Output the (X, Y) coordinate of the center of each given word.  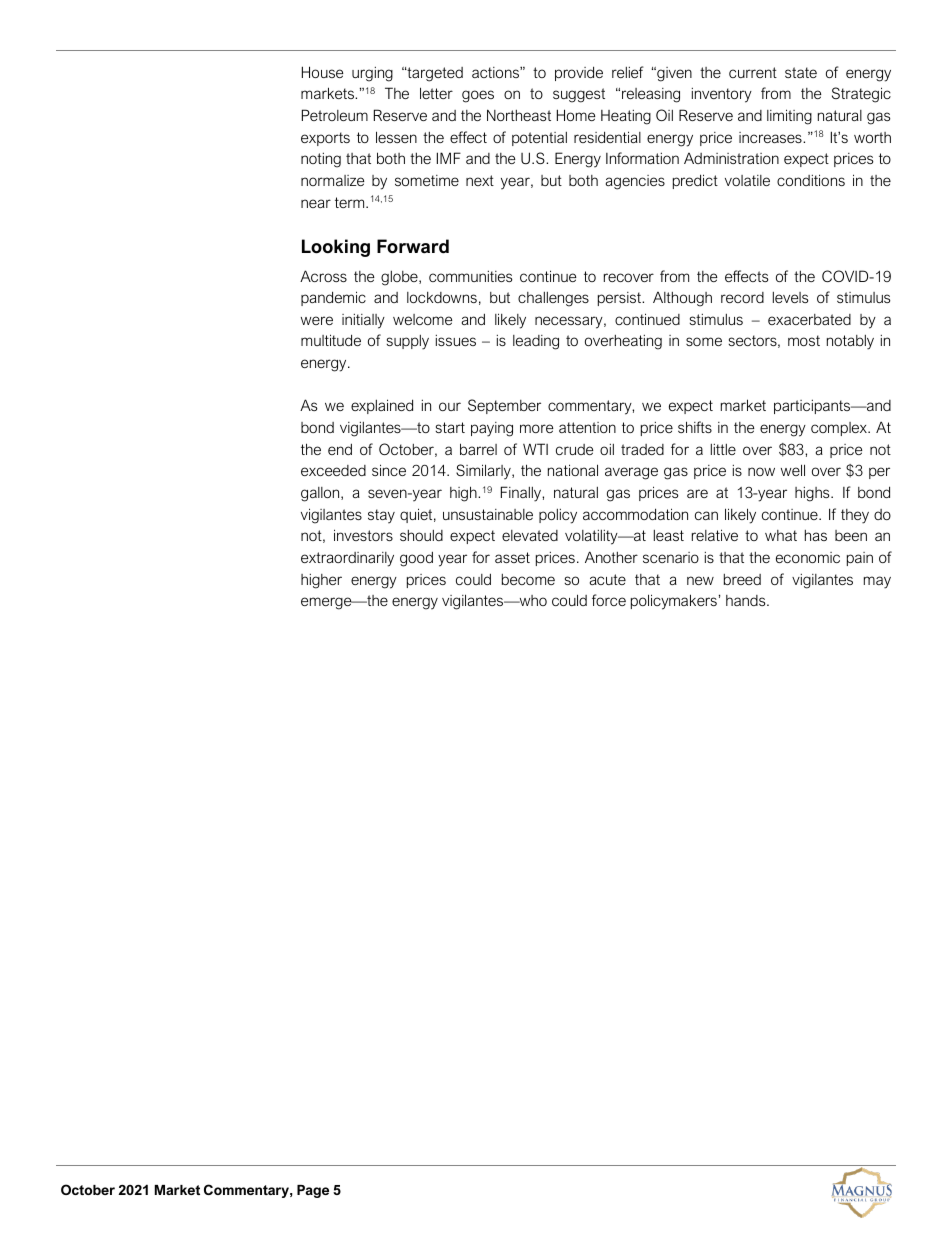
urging (372, 74)
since (389, 470)
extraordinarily (347, 559)
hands (747, 600)
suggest (579, 95)
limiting (789, 117)
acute (608, 579)
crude (574, 449)
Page (313, 1191)
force (609, 600)
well (793, 470)
